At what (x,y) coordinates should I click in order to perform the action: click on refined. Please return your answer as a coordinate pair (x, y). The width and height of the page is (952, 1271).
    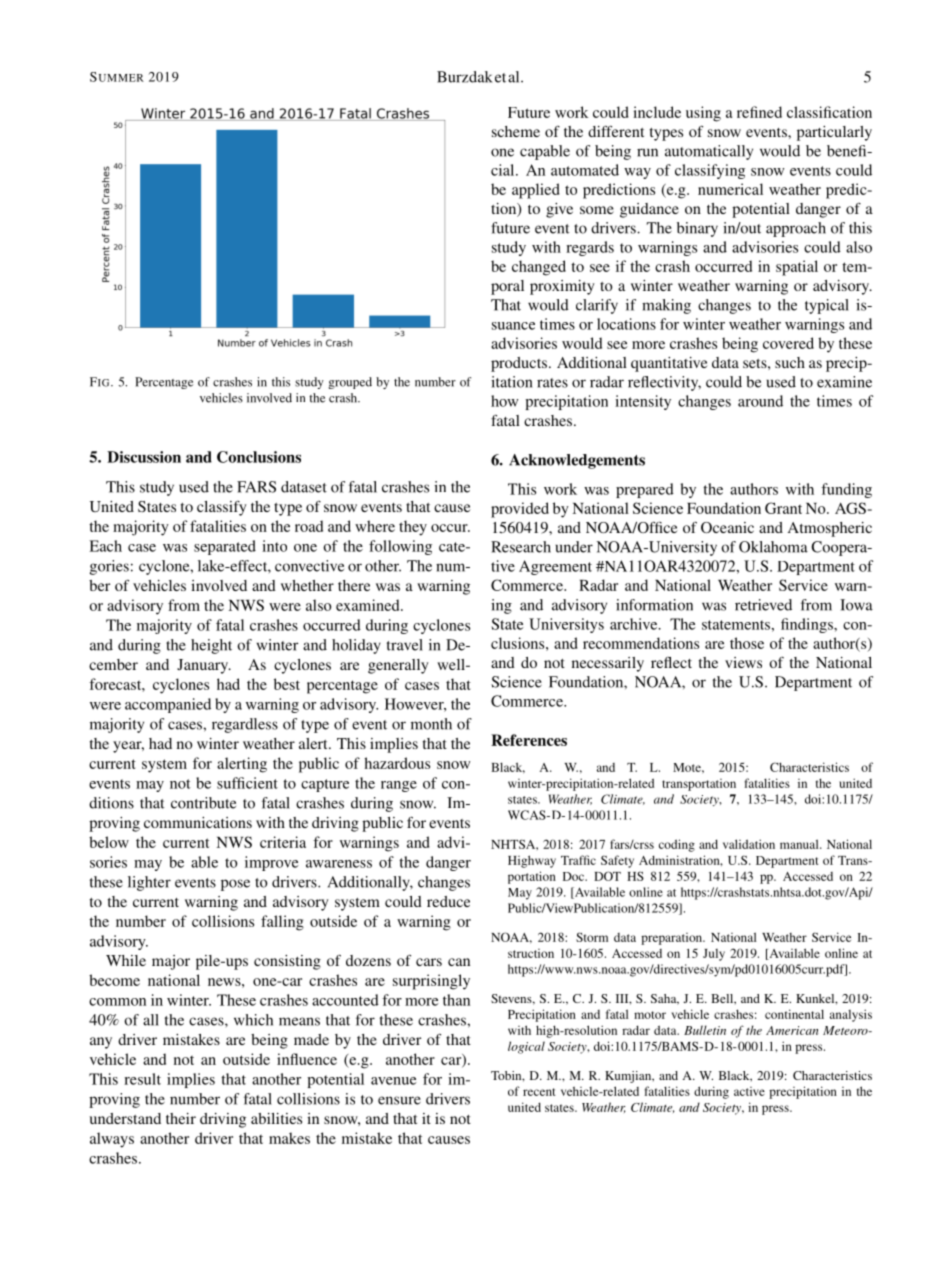
    Looking at the image, I should click on (759, 112).
